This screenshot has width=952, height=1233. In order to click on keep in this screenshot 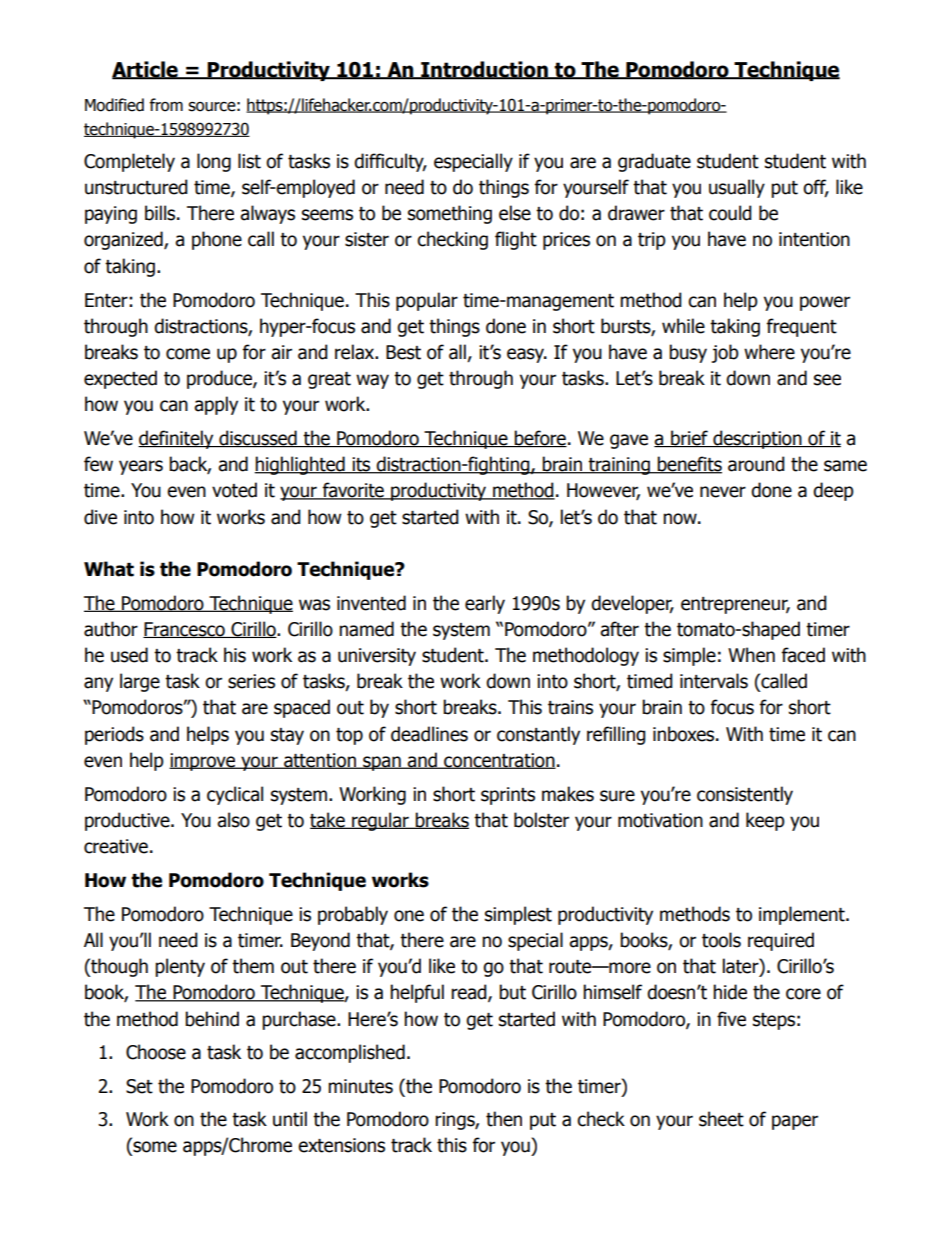, I will do `click(765, 821)`.
